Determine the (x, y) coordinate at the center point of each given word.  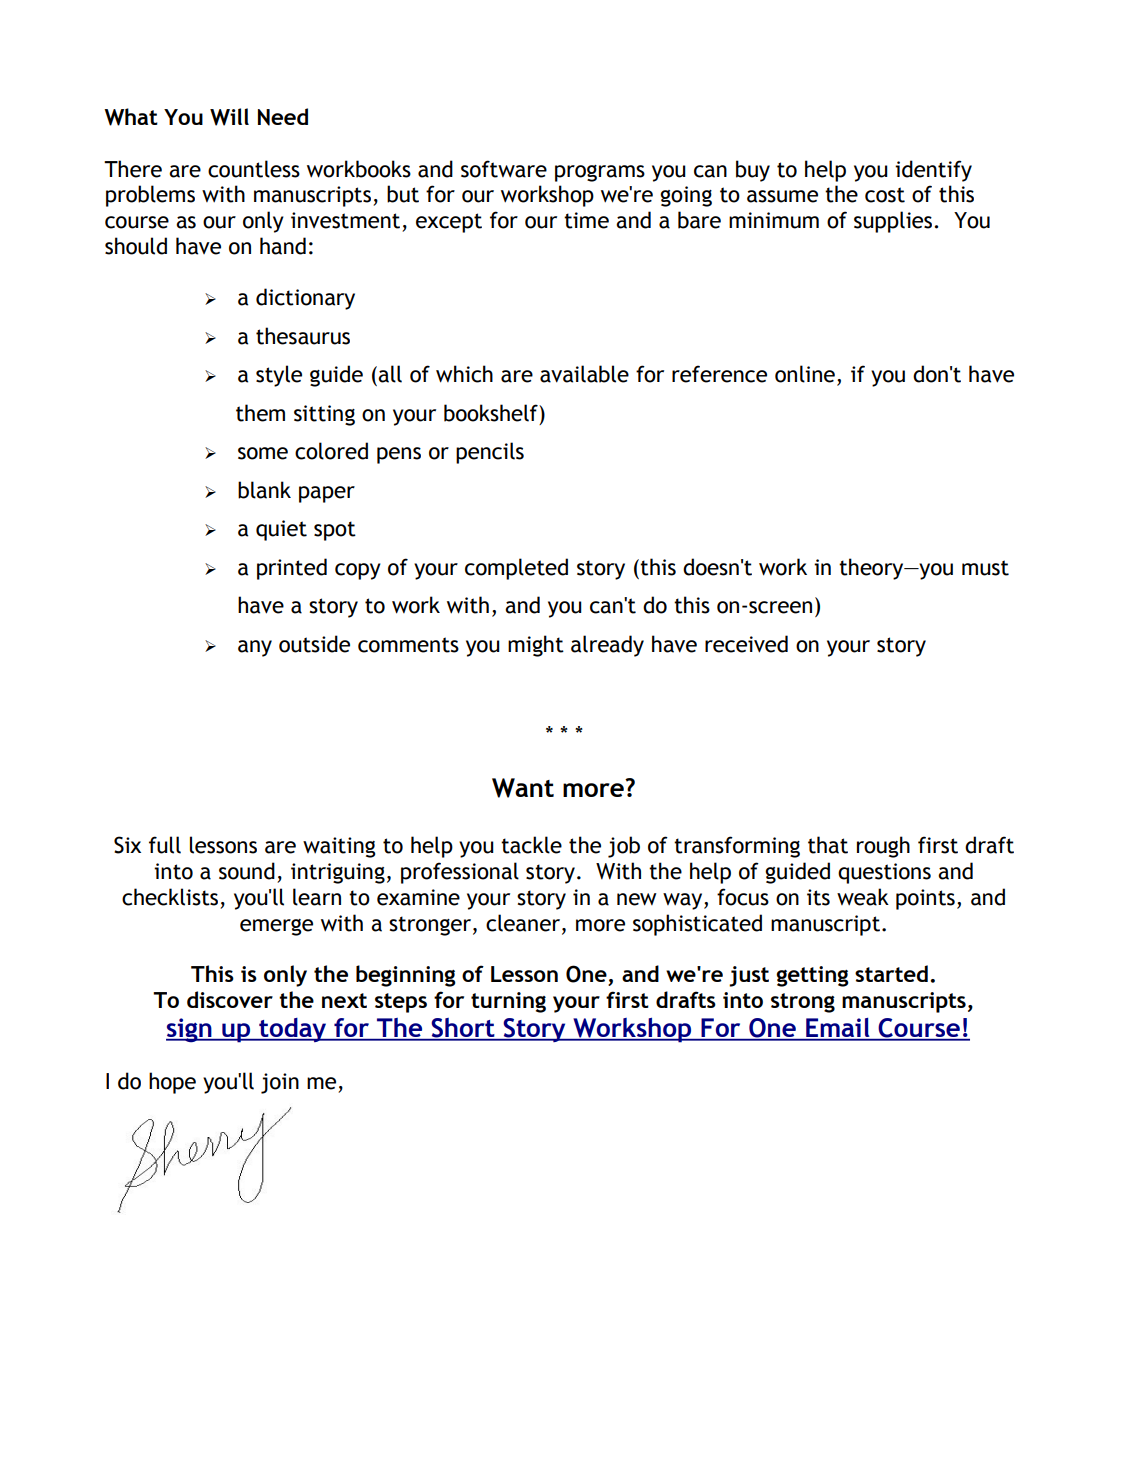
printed (292, 569)
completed (516, 569)
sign (190, 1030)
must (985, 568)
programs (600, 173)
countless (254, 169)
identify (933, 171)
